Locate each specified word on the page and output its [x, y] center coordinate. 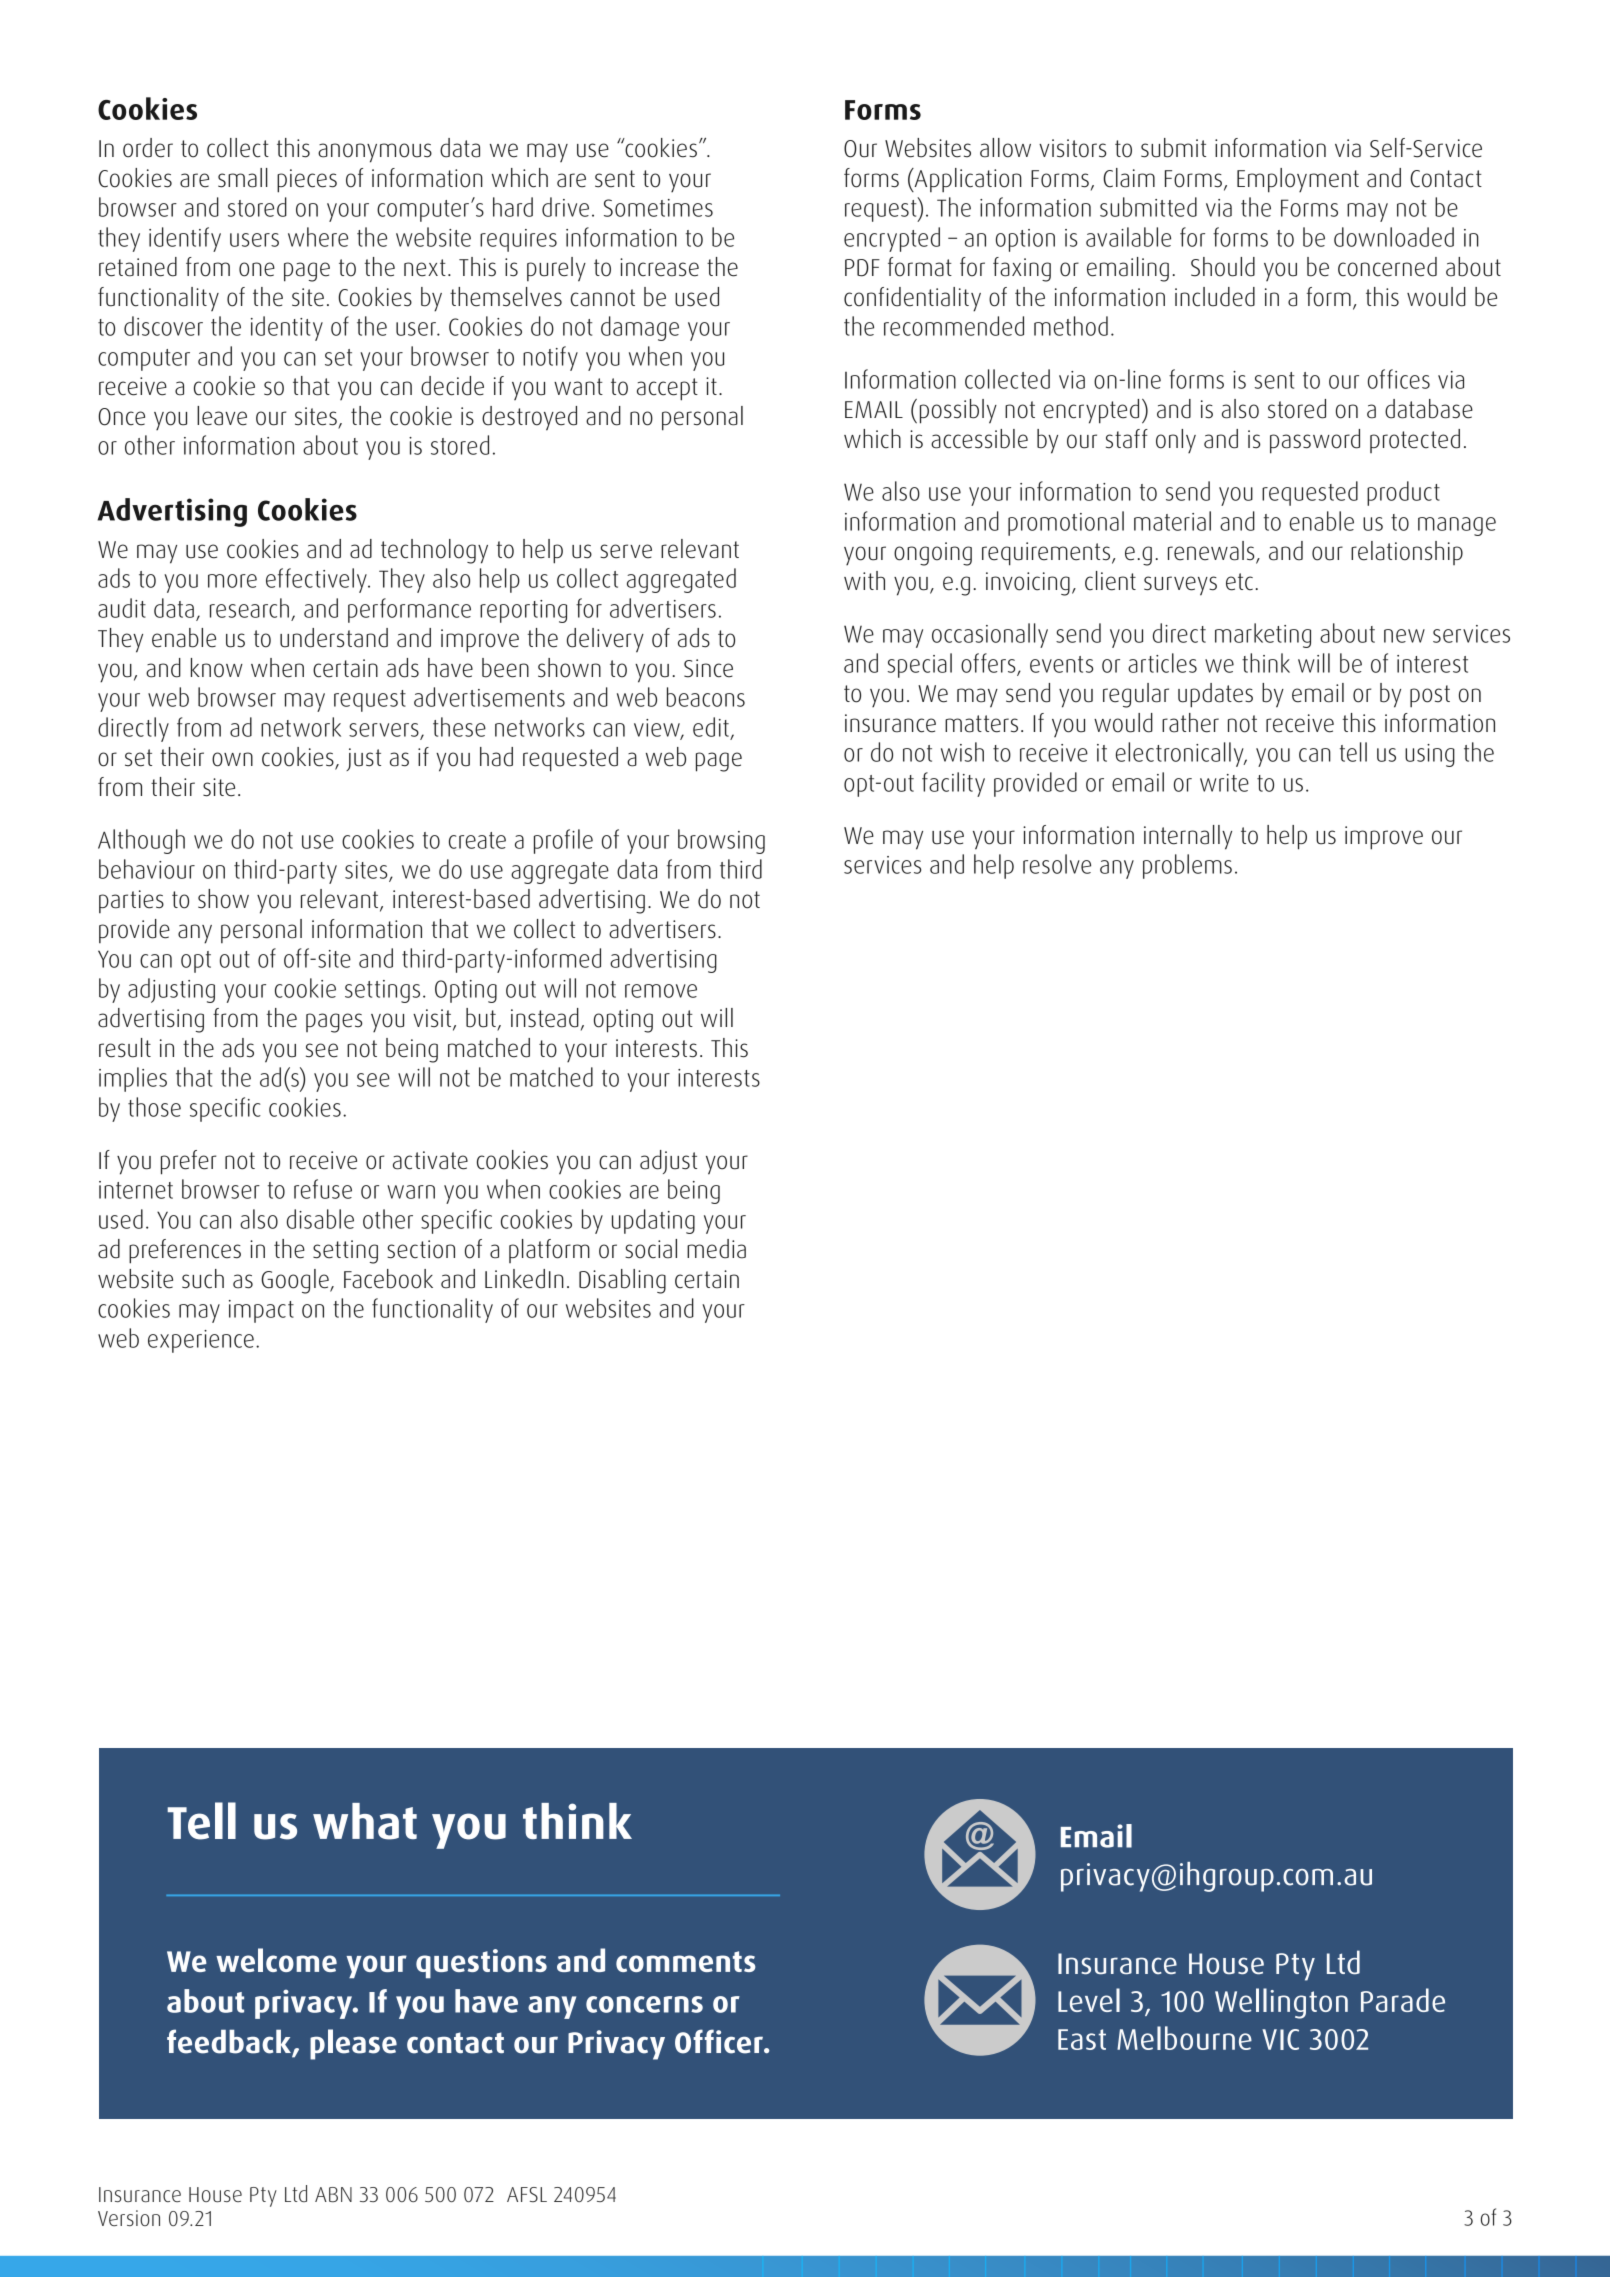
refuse [323, 1189]
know [217, 668]
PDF [862, 268]
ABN [333, 2194]
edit [711, 727]
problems [1187, 866]
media [716, 1249]
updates [1215, 695]
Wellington [1281, 2003]
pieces [307, 181]
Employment [1298, 180]
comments [686, 1961]
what [365, 1821]
